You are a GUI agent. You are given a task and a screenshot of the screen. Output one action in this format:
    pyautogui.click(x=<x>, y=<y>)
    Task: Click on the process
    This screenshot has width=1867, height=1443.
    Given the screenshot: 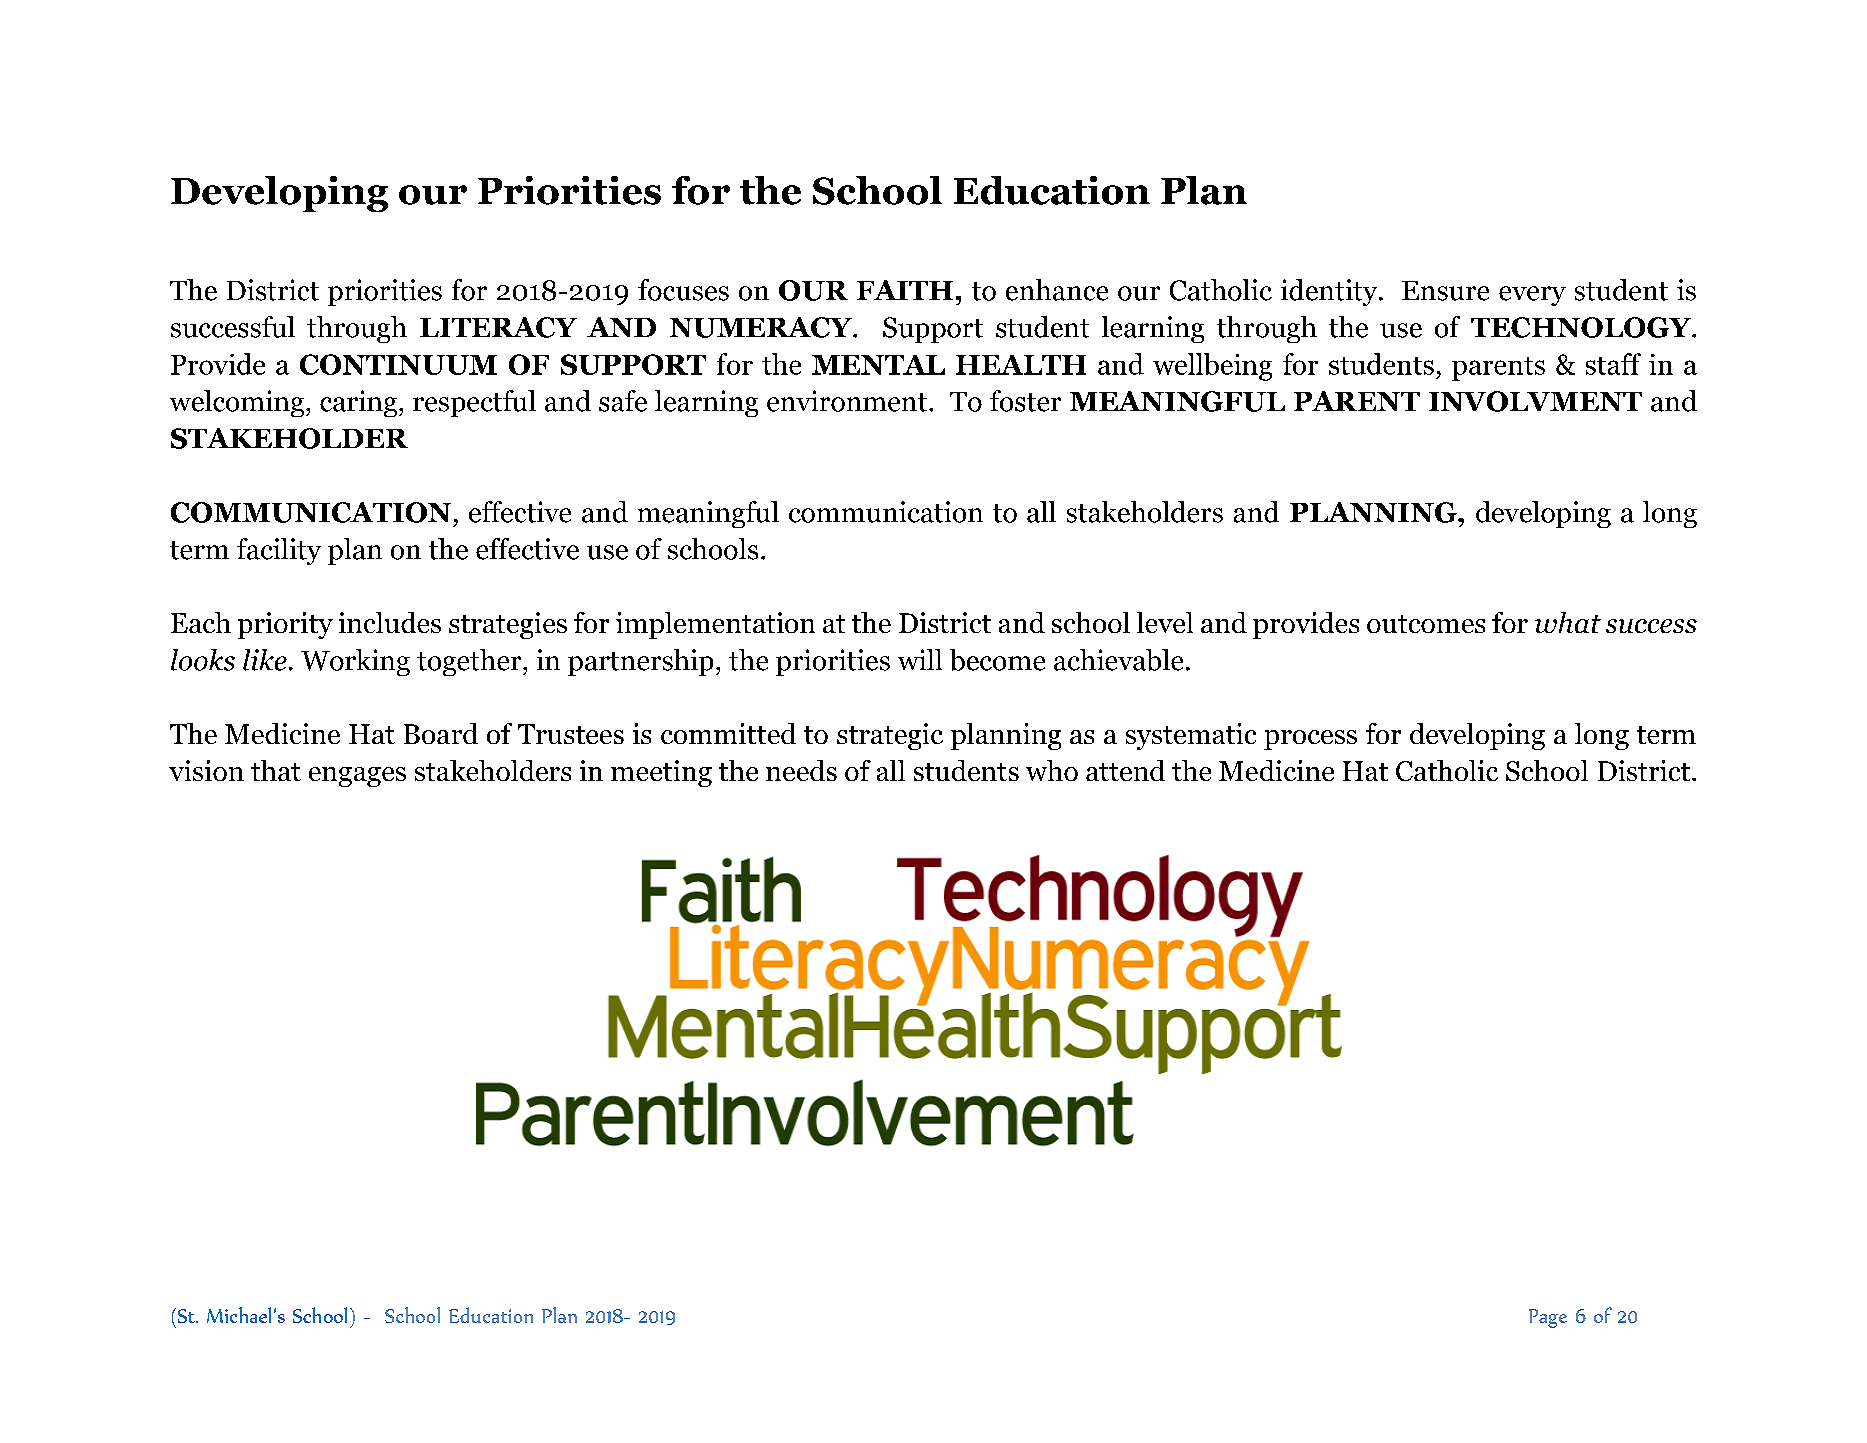 What is the action you would take?
    pyautogui.click(x=1310, y=740)
